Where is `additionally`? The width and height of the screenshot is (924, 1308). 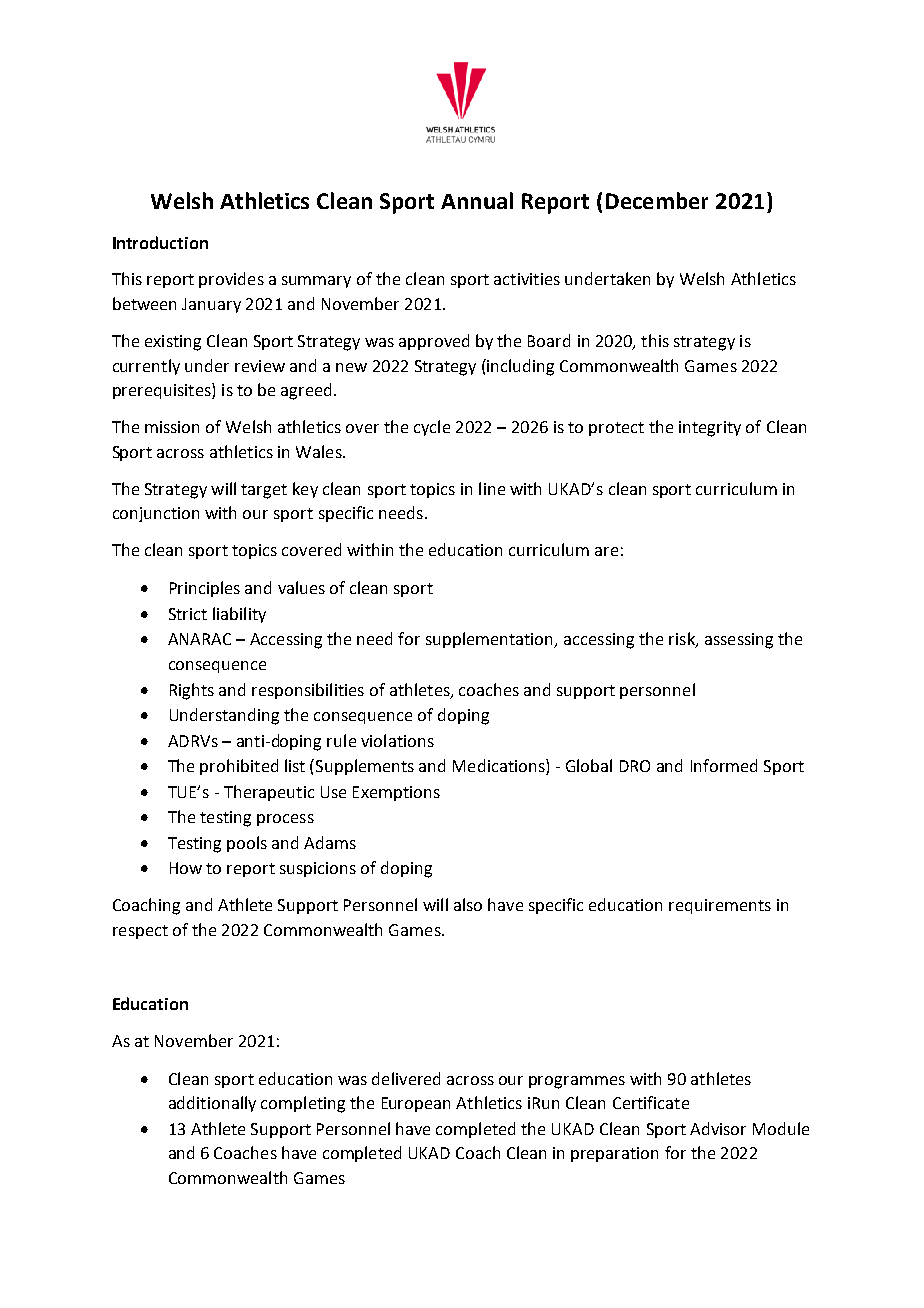 additionally is located at coordinates (212, 1104).
